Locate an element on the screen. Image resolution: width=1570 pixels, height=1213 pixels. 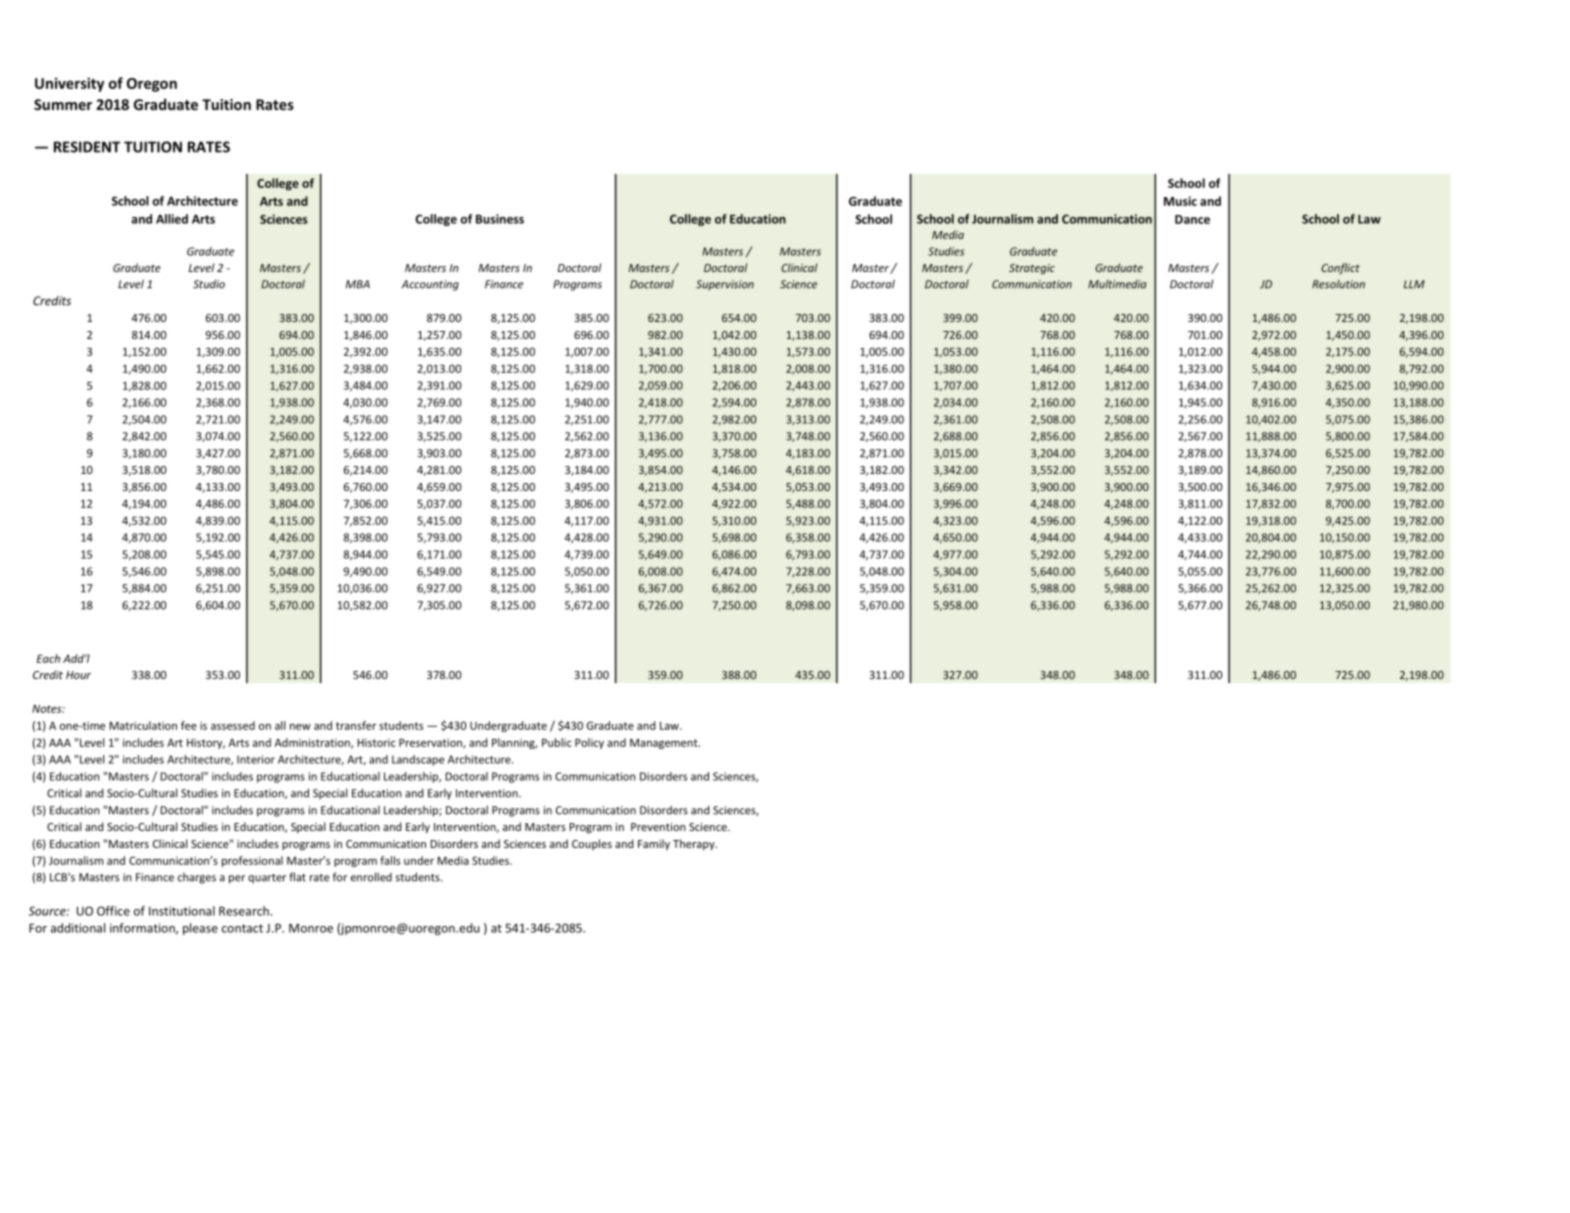
Business is located at coordinates (500, 219).
